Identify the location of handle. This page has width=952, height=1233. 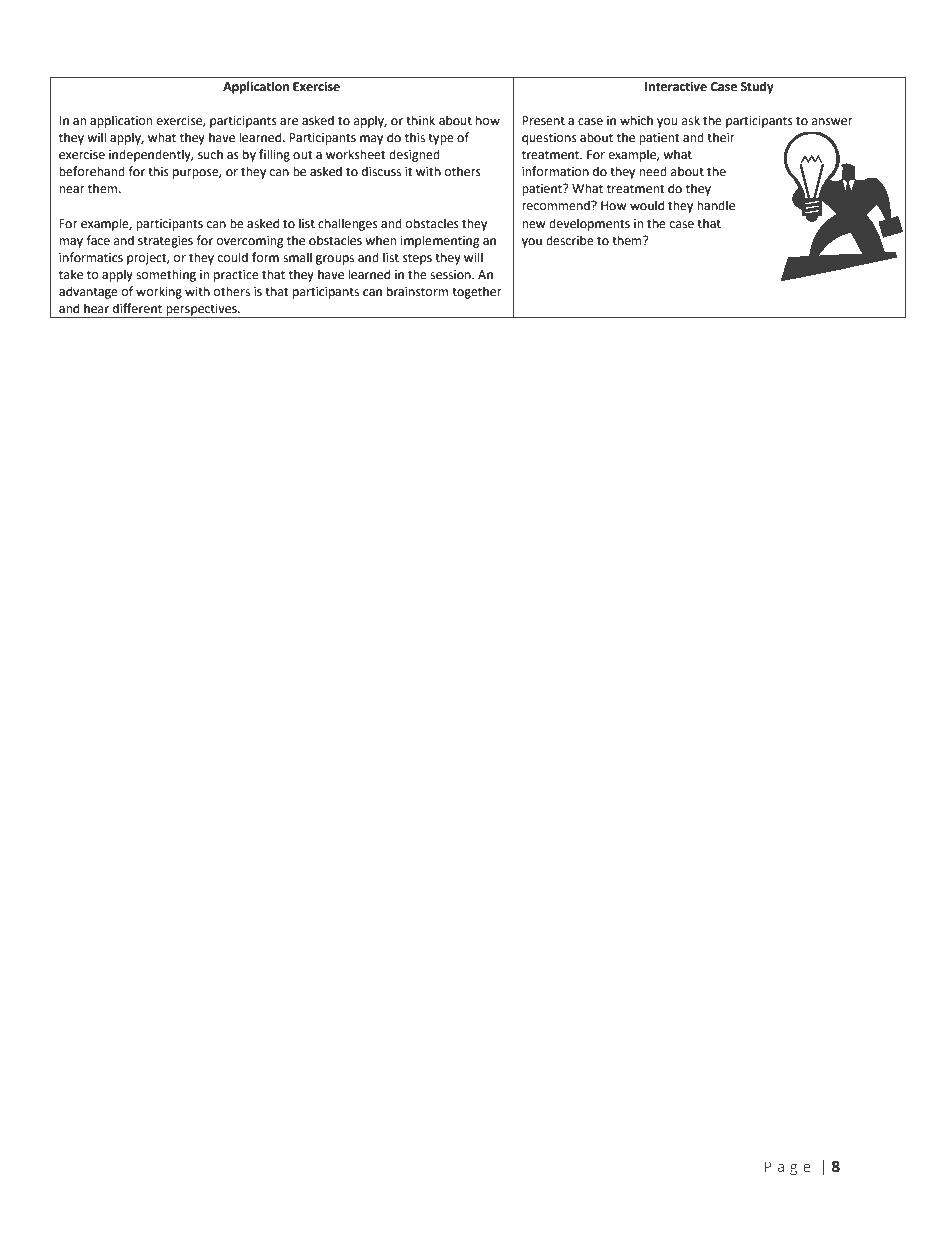
(716, 205).
